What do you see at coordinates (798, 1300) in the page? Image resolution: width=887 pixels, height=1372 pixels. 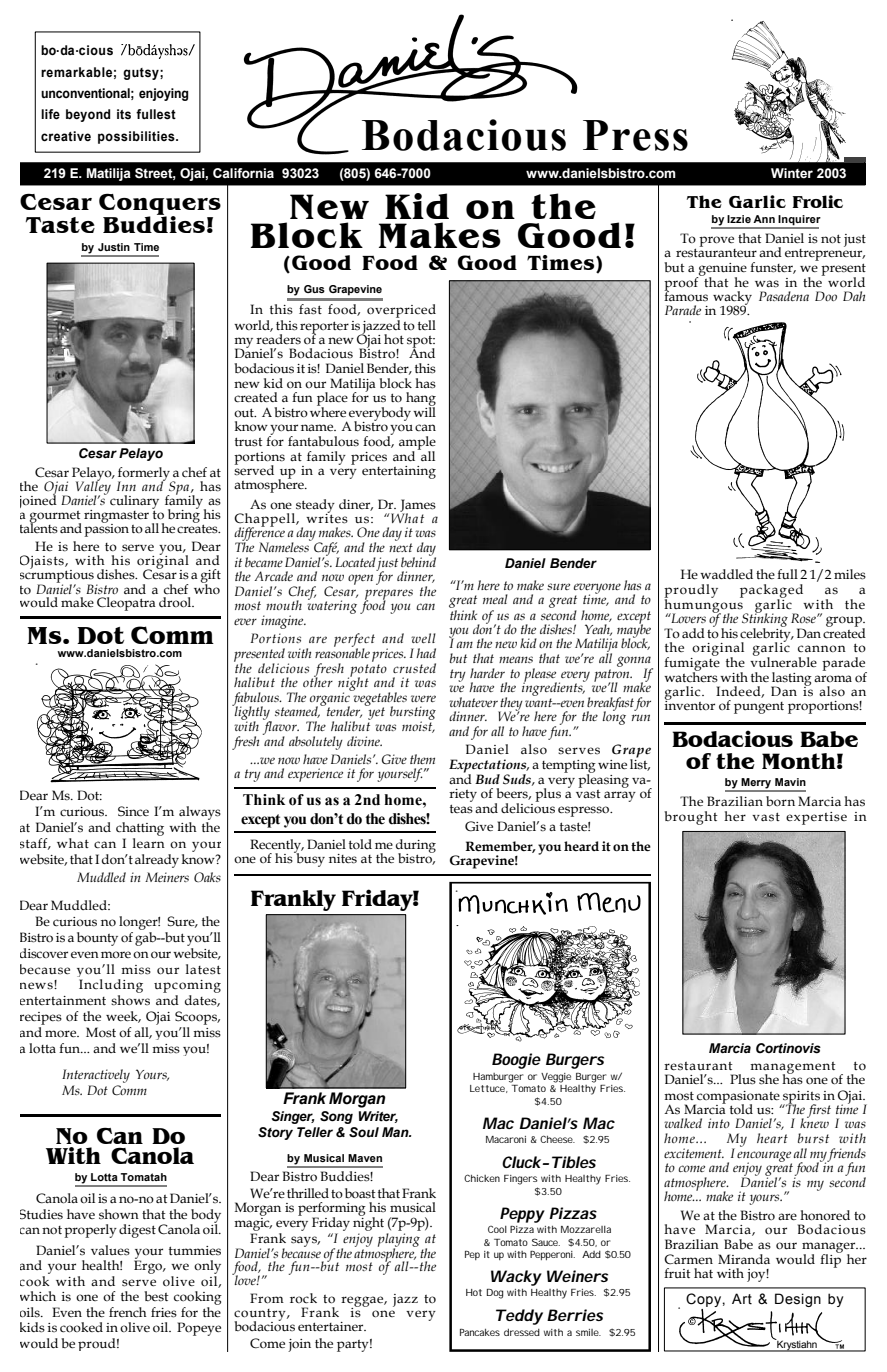 I see `Design` at bounding box center [798, 1300].
